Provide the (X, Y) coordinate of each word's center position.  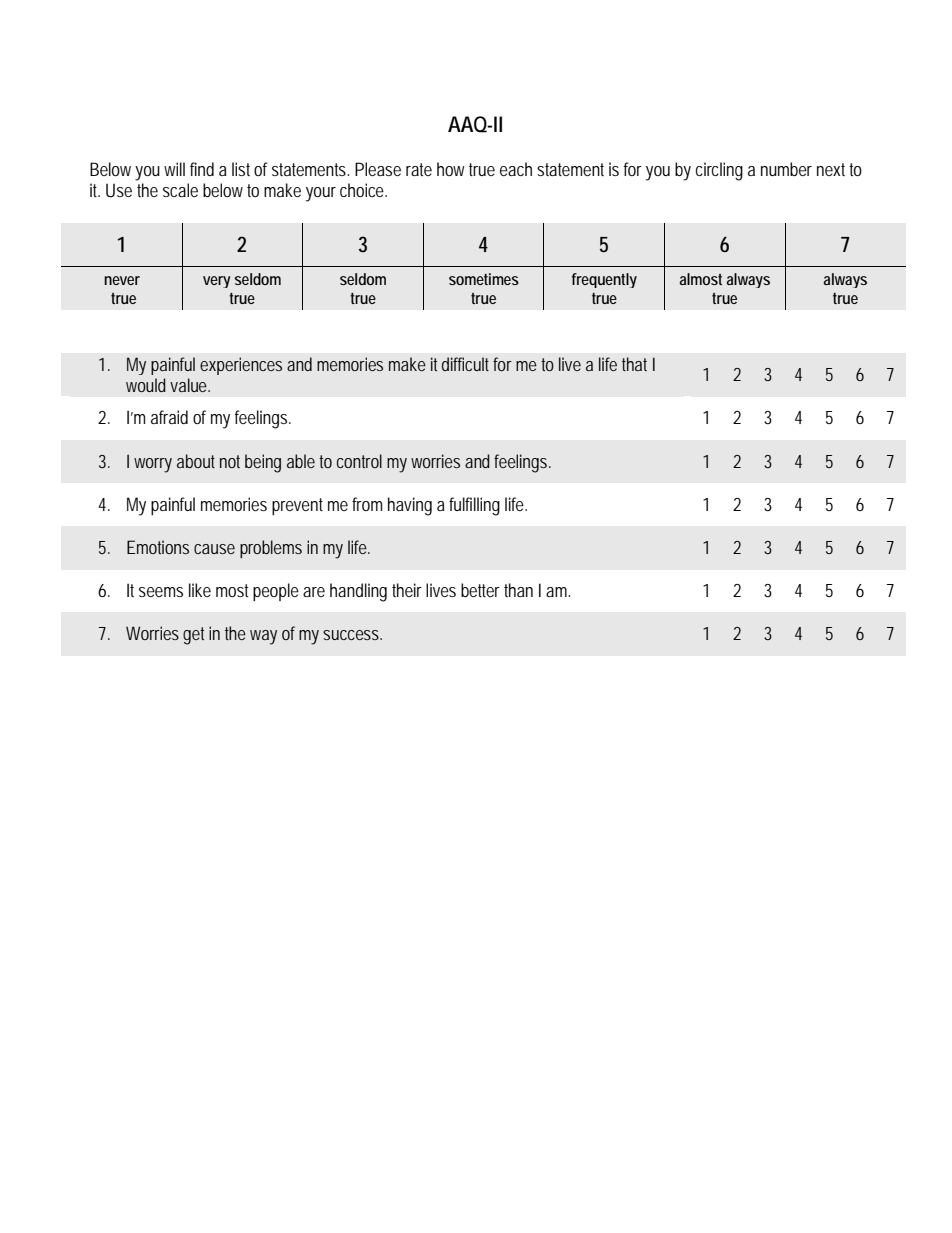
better (480, 590)
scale (180, 190)
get (193, 636)
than (518, 590)
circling (719, 171)
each (516, 169)
